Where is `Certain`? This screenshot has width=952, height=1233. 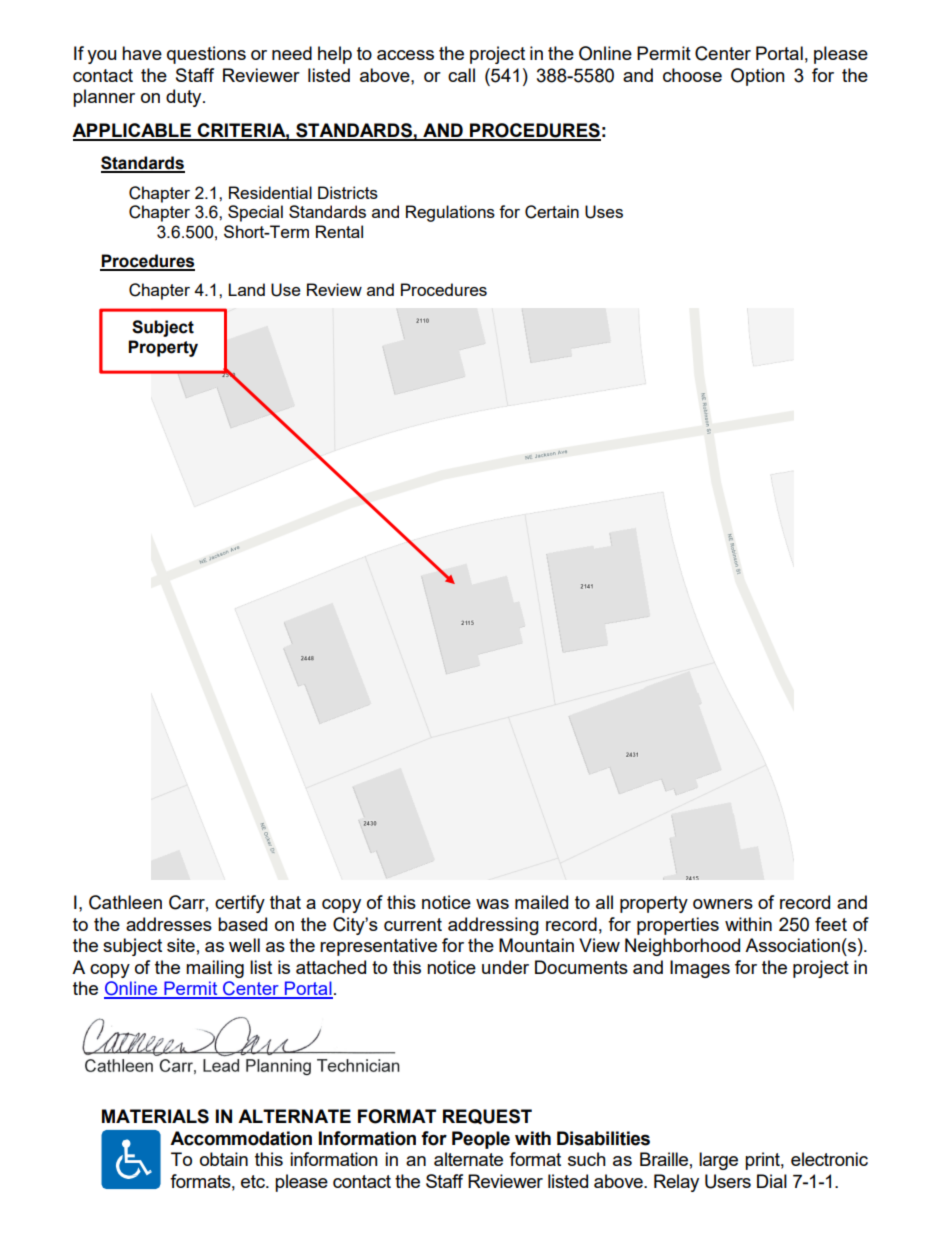
Certain is located at coordinates (552, 212).
